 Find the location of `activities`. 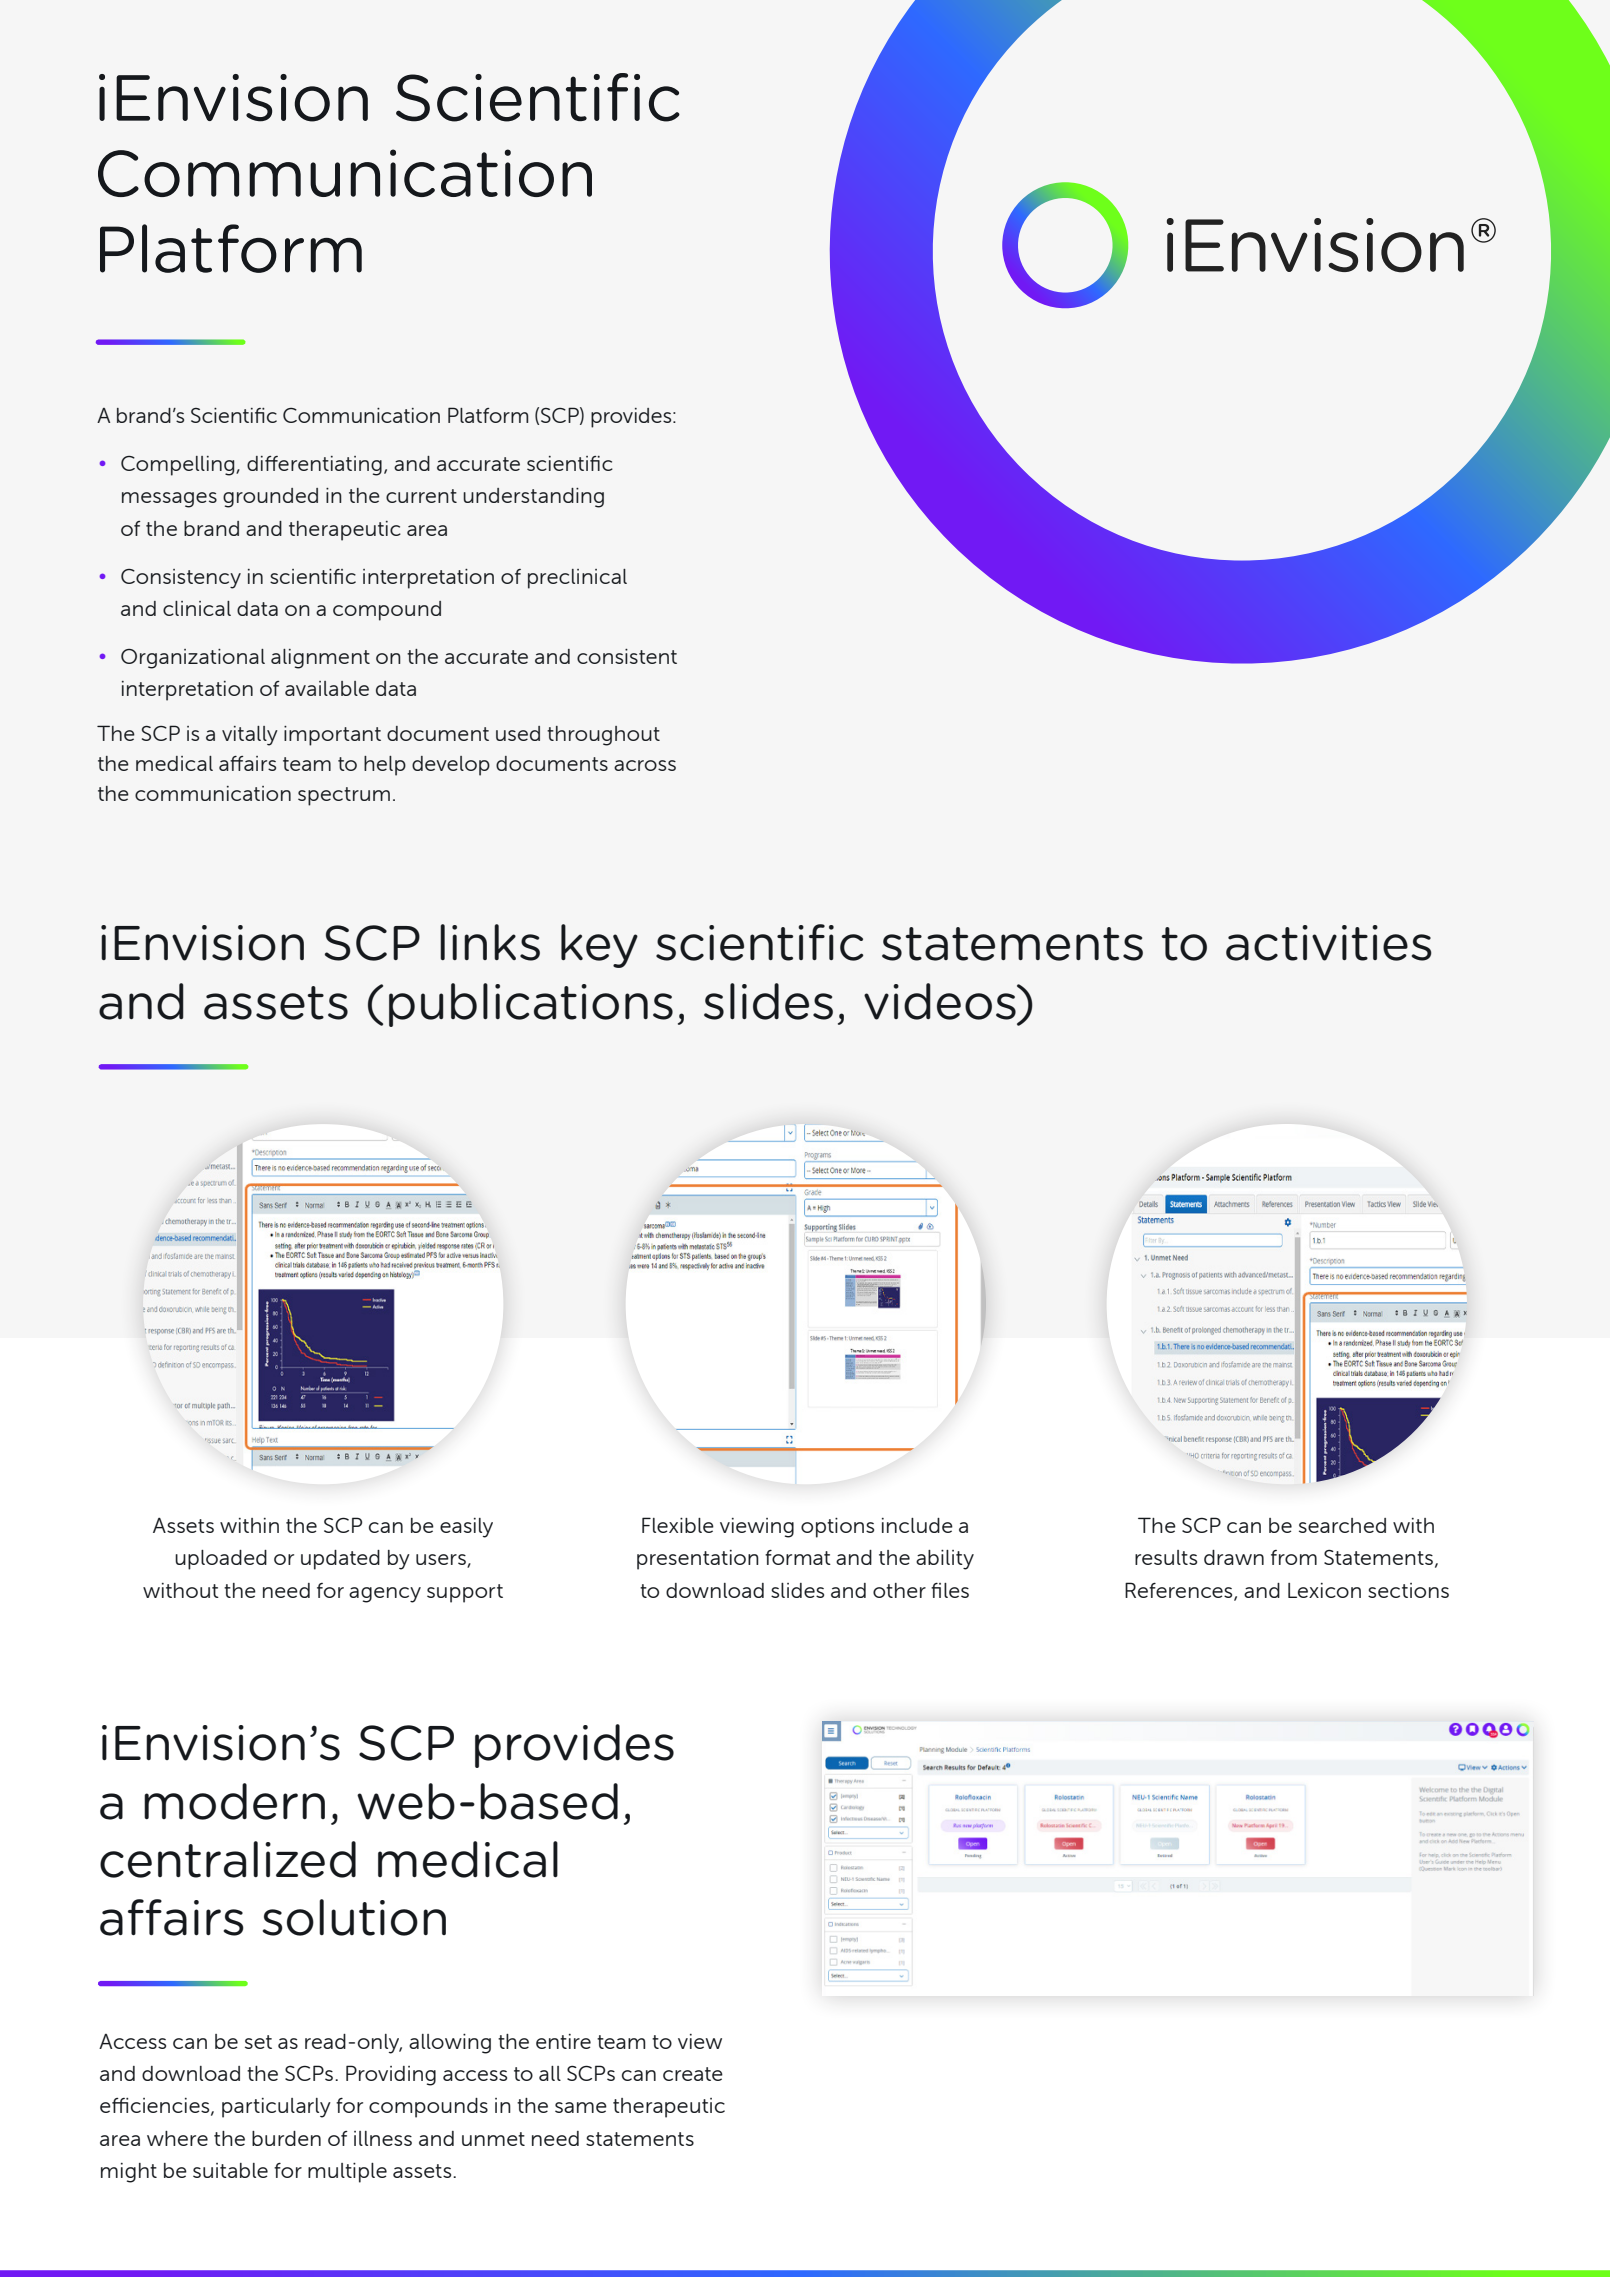

activities is located at coordinates (1329, 943).
